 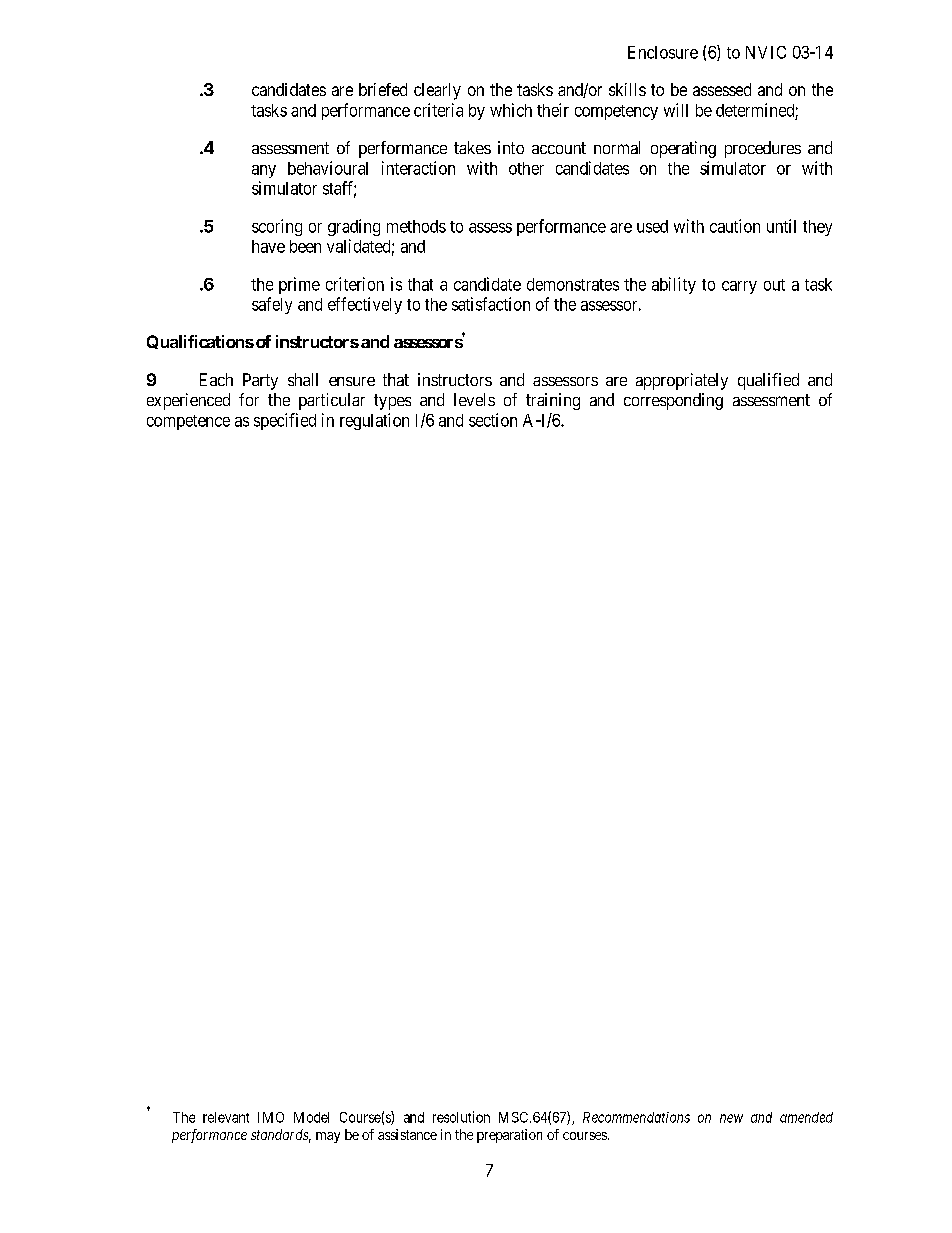 What do you see at coordinates (285, 421) in the document?
I see `specified` at bounding box center [285, 421].
